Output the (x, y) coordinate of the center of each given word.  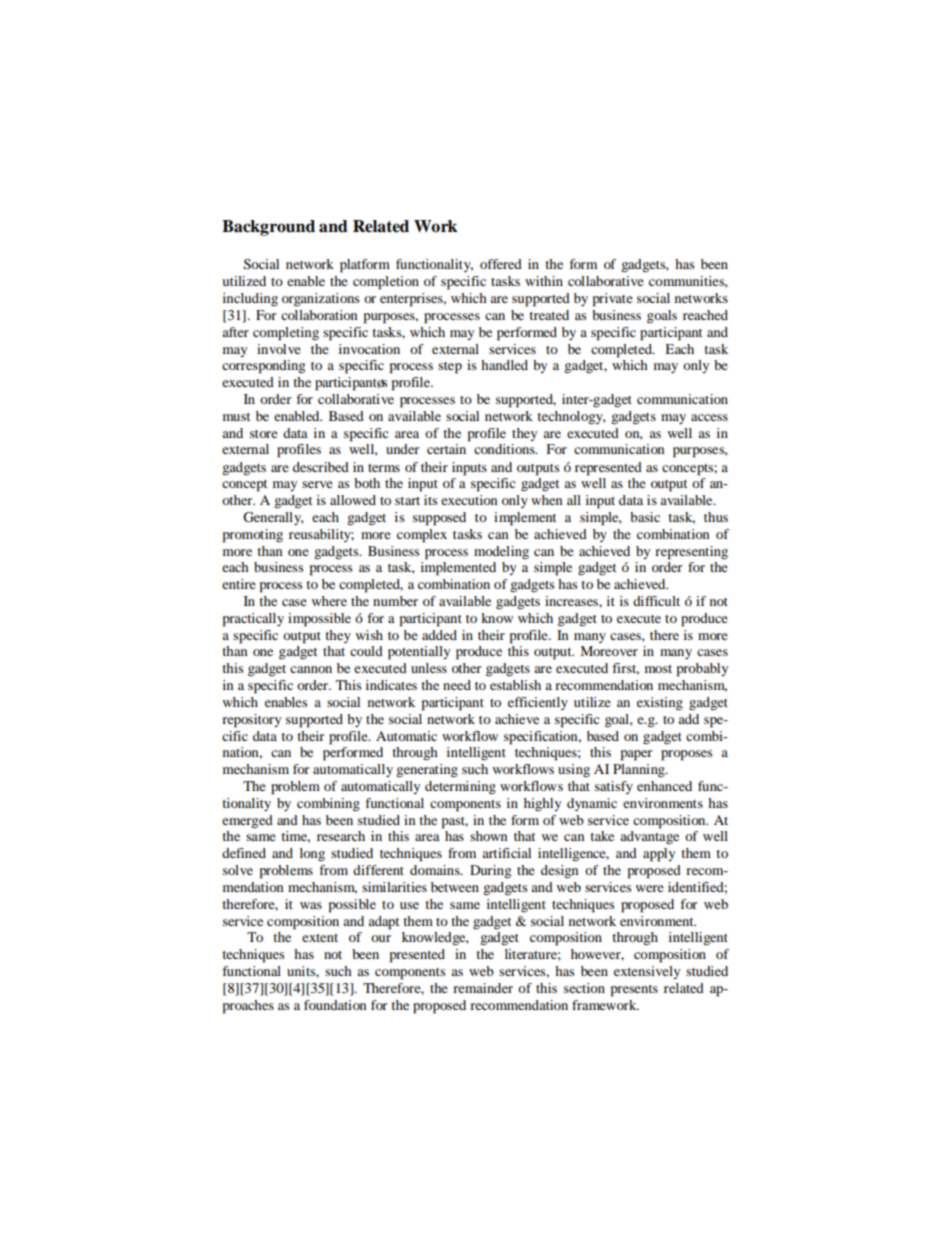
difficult (656, 601)
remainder (483, 988)
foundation (335, 1005)
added (439, 635)
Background (268, 228)
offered (501, 264)
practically (253, 620)
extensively (647, 972)
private (613, 300)
